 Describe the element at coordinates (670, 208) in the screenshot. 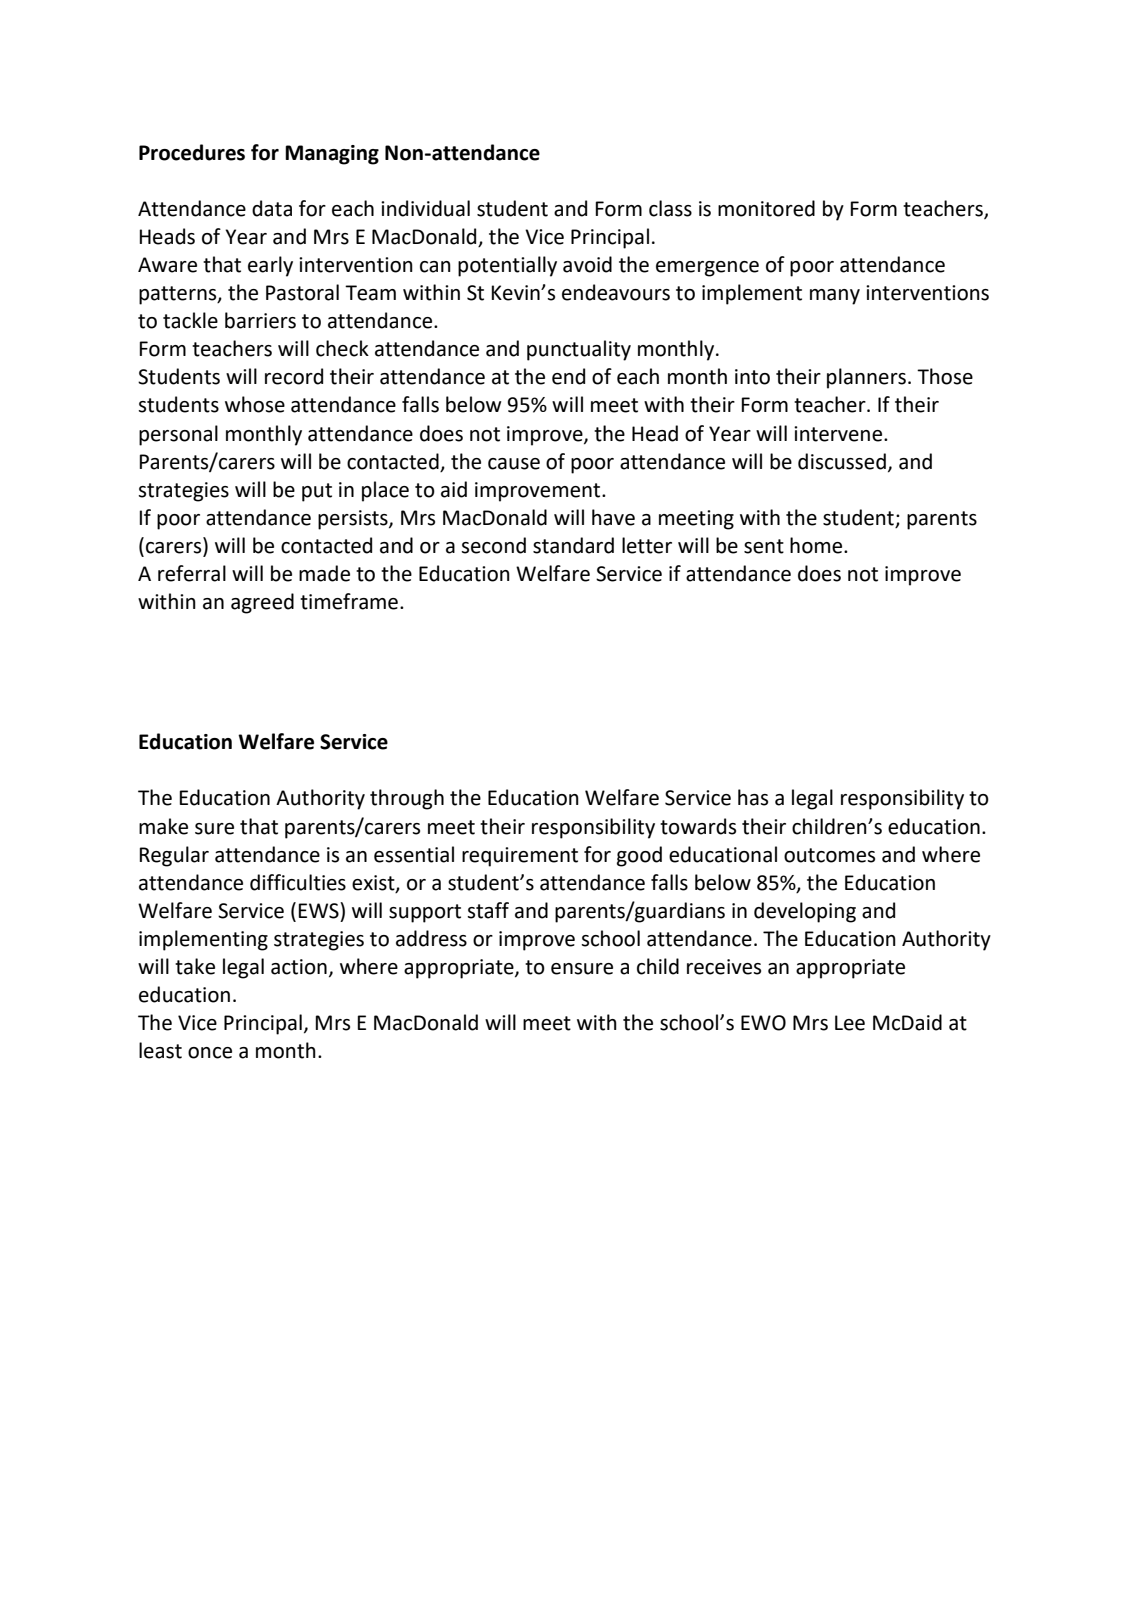

I see `class` at that location.
